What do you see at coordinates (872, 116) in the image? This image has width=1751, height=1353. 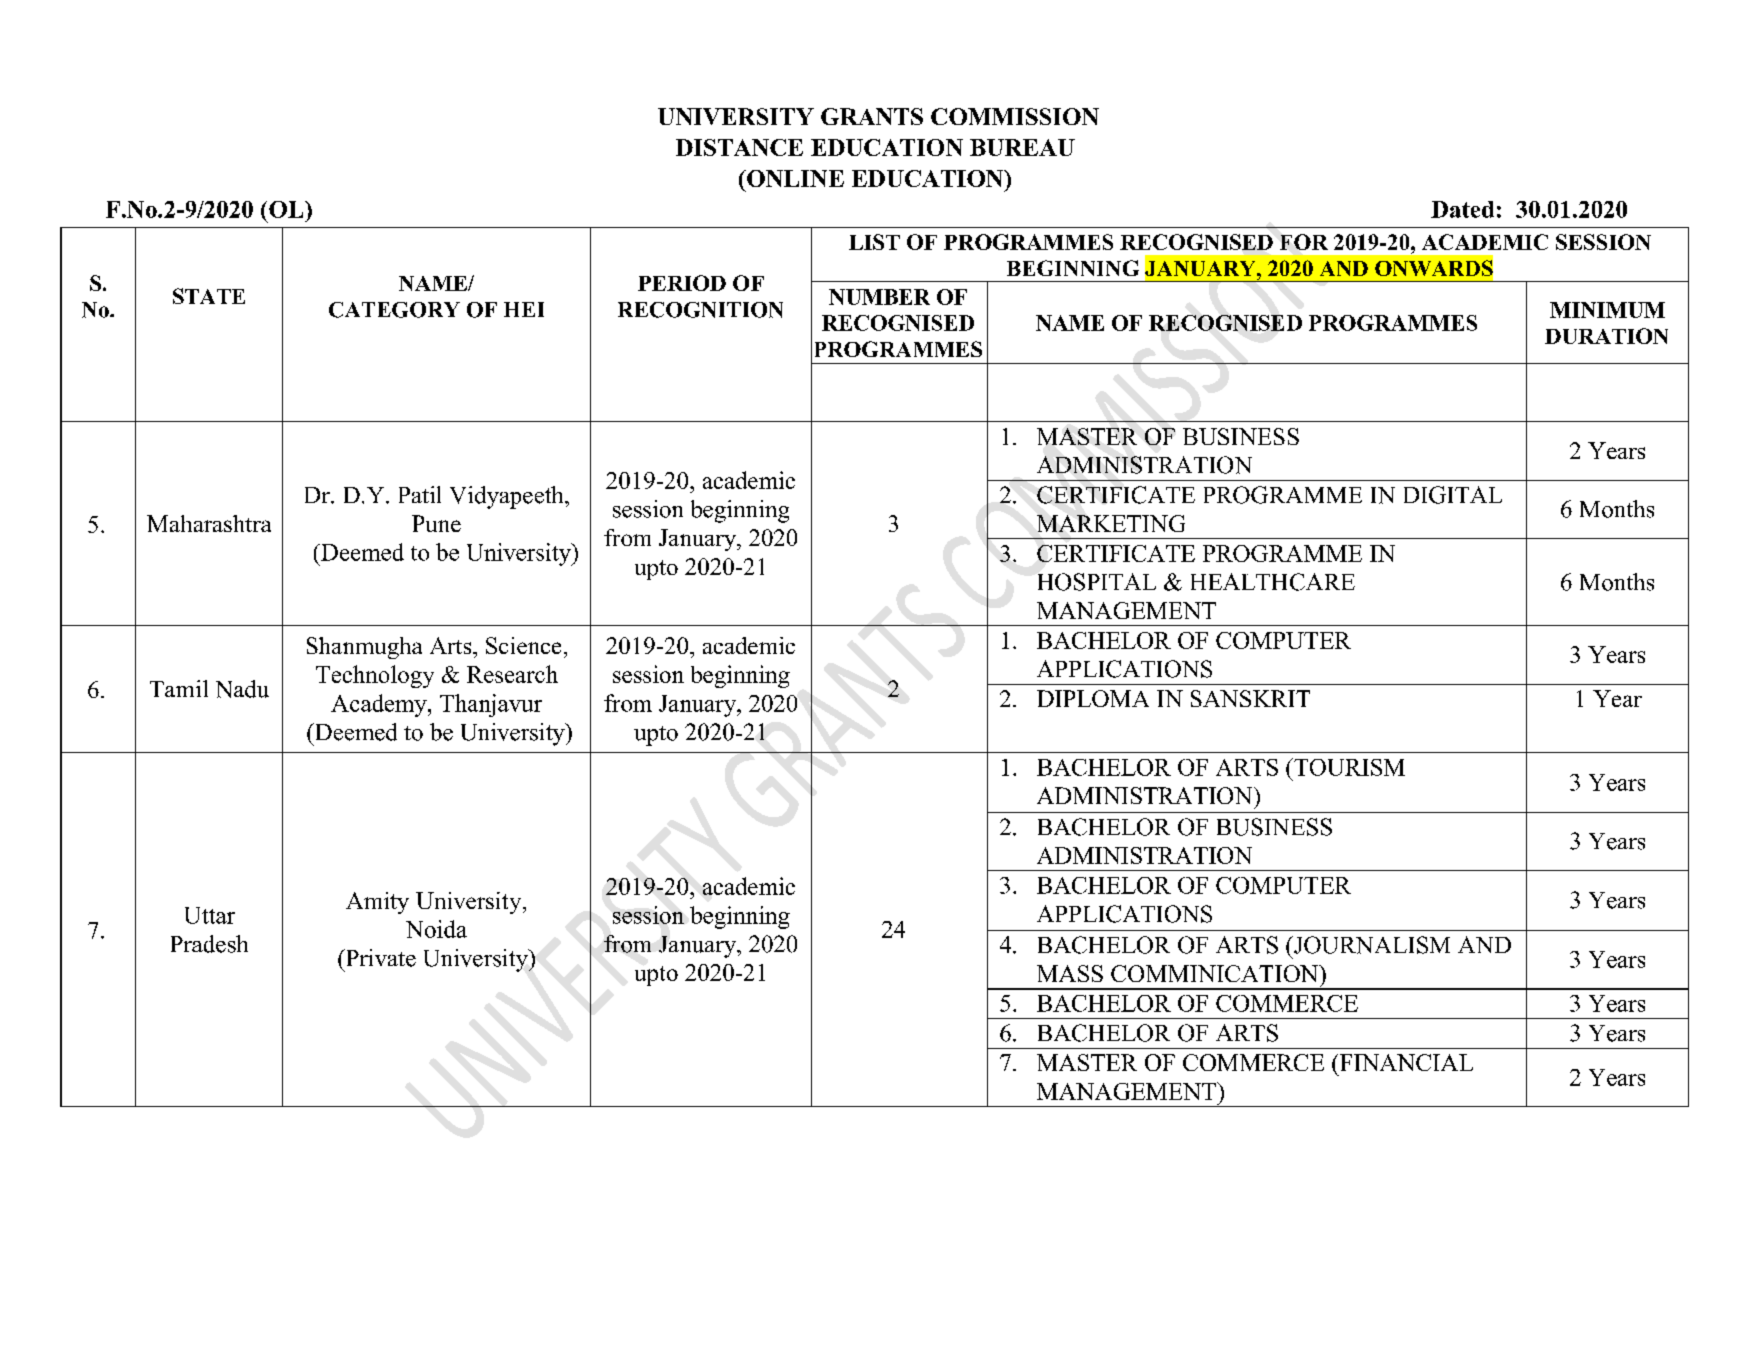 I see `GRANTS` at bounding box center [872, 116].
